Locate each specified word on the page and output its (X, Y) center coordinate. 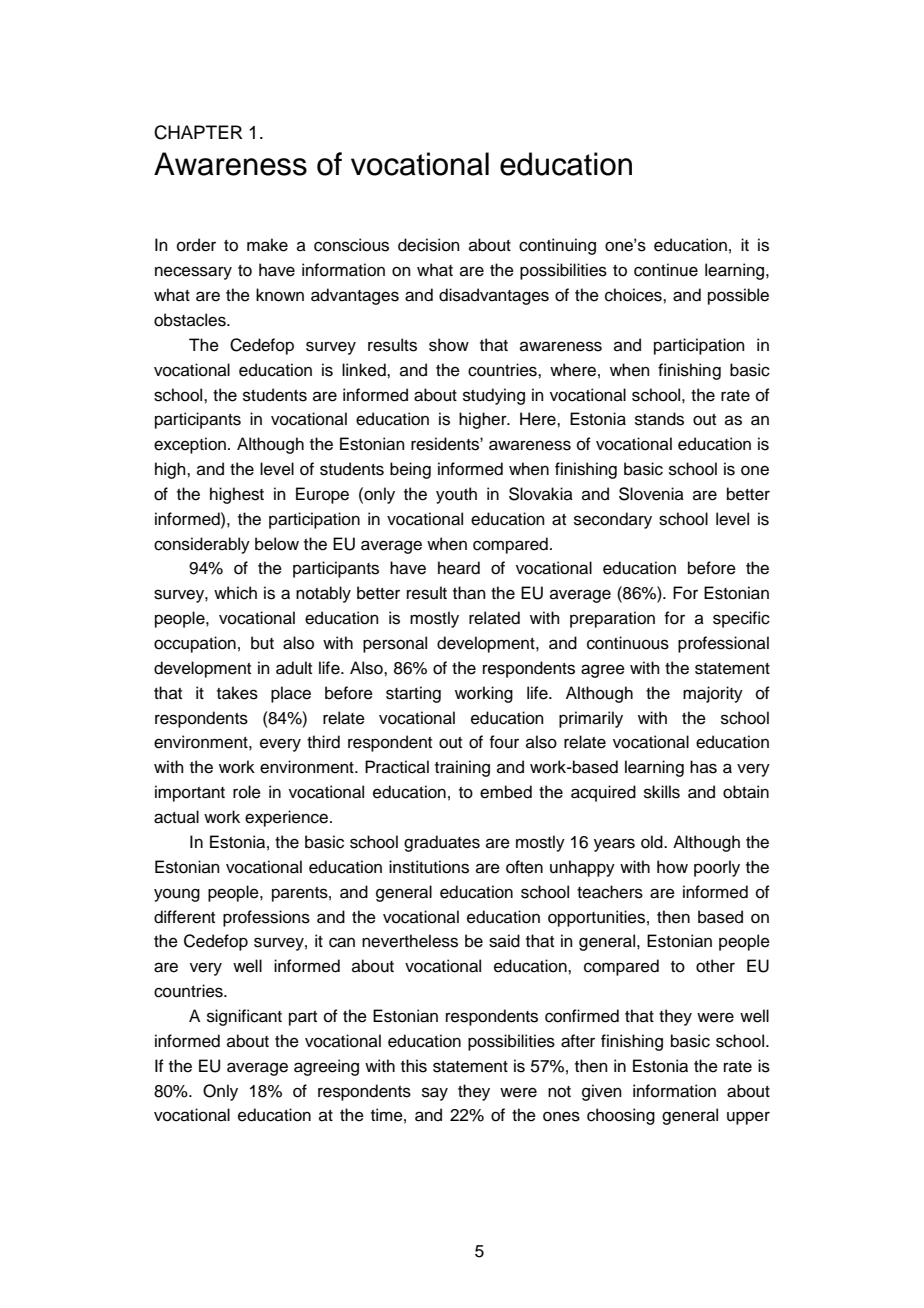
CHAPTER (198, 132)
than (469, 593)
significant (244, 1017)
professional (723, 644)
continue (666, 270)
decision (429, 245)
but (262, 643)
